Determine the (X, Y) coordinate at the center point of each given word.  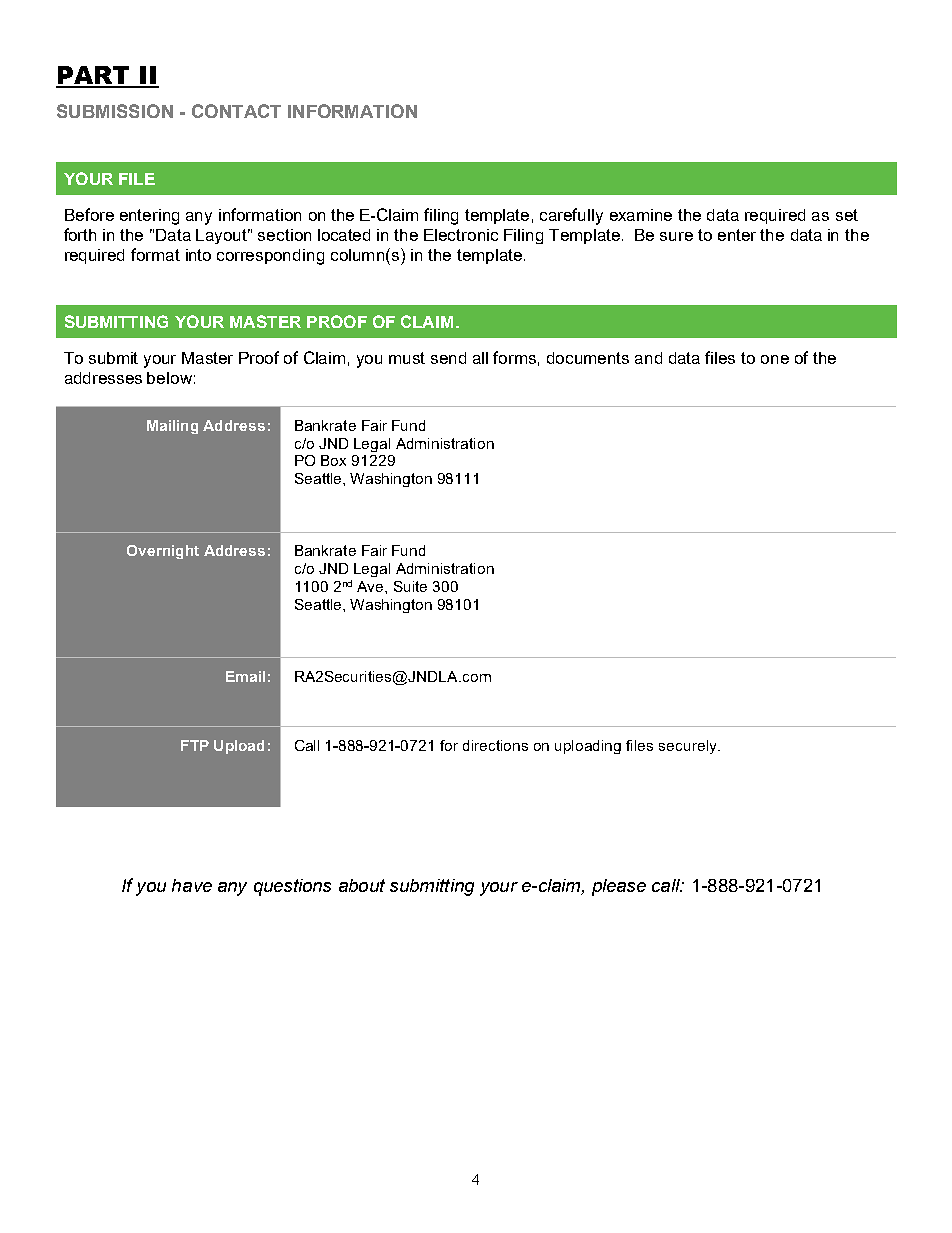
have (192, 885)
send (448, 358)
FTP (195, 745)
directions (495, 745)
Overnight (163, 552)
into (198, 255)
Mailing (172, 427)
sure (676, 236)
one (775, 359)
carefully (571, 216)
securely (689, 747)
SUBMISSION (115, 111)
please (619, 887)
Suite (410, 586)
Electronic (461, 235)
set (847, 215)
